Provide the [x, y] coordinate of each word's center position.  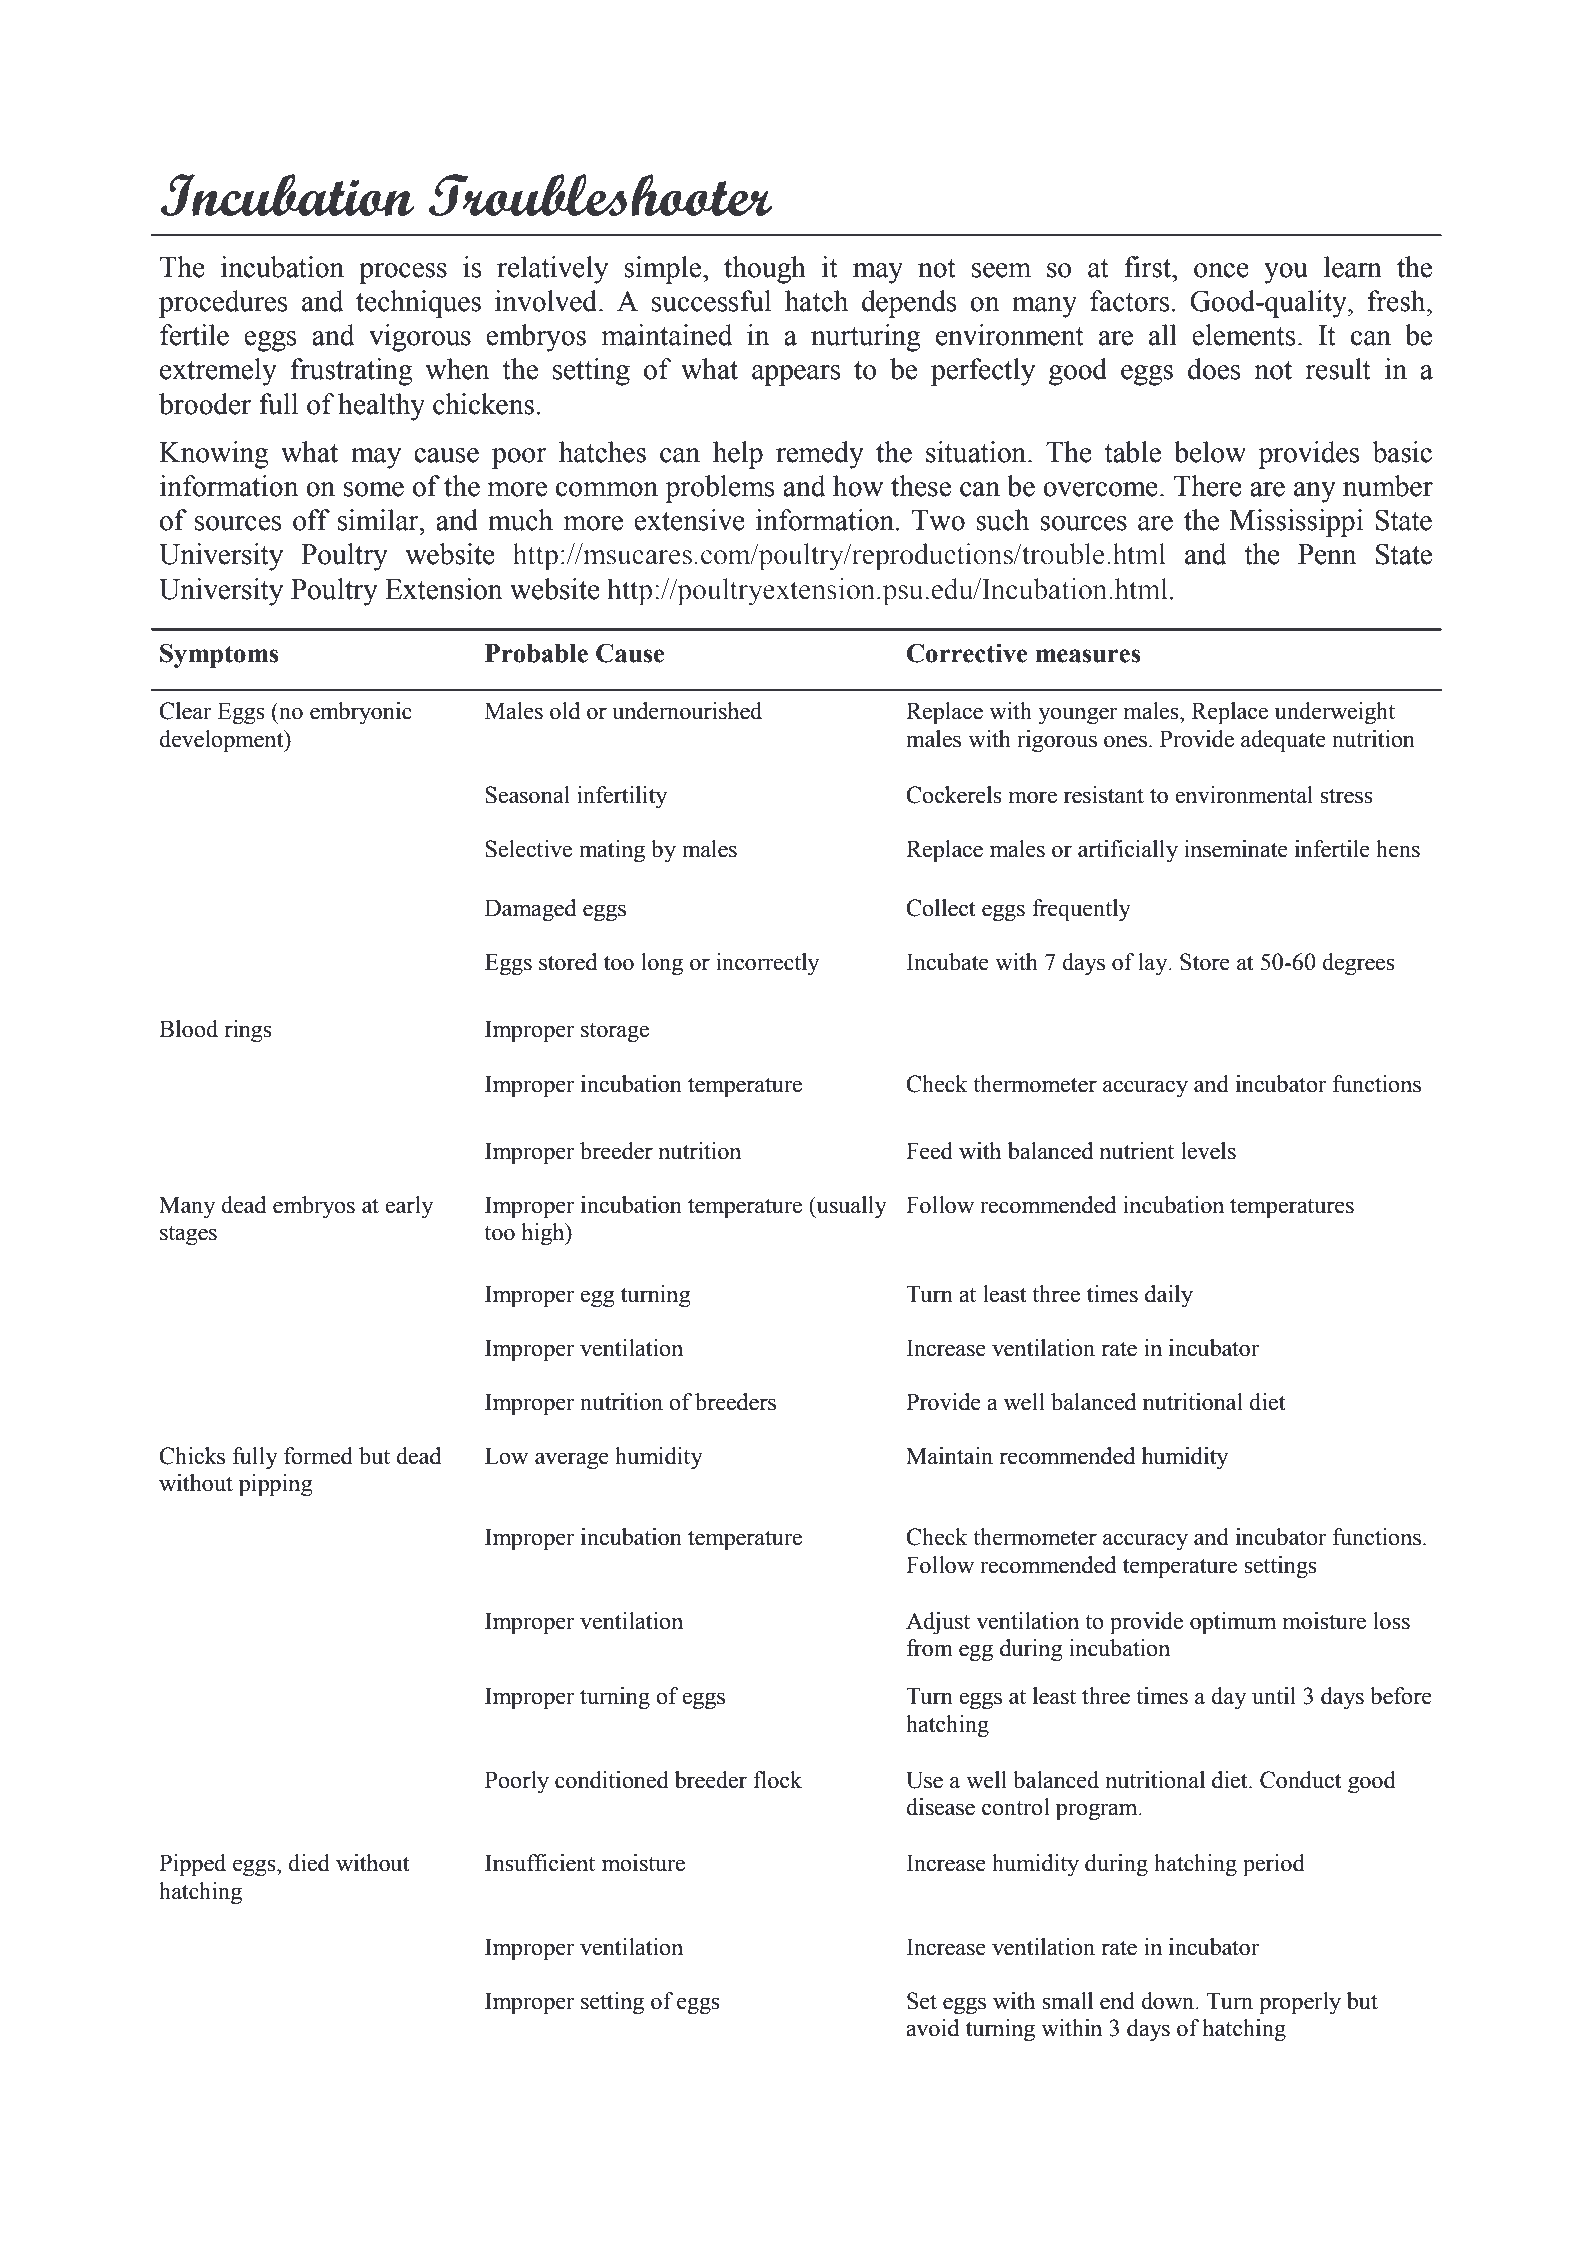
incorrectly [767, 964]
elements [1244, 335]
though [765, 270]
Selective [528, 849]
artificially [1128, 851]
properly [1300, 2003]
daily [1169, 1296]
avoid [932, 2028]
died [309, 1863]
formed [318, 1456]
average [572, 1461]
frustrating [352, 372]
